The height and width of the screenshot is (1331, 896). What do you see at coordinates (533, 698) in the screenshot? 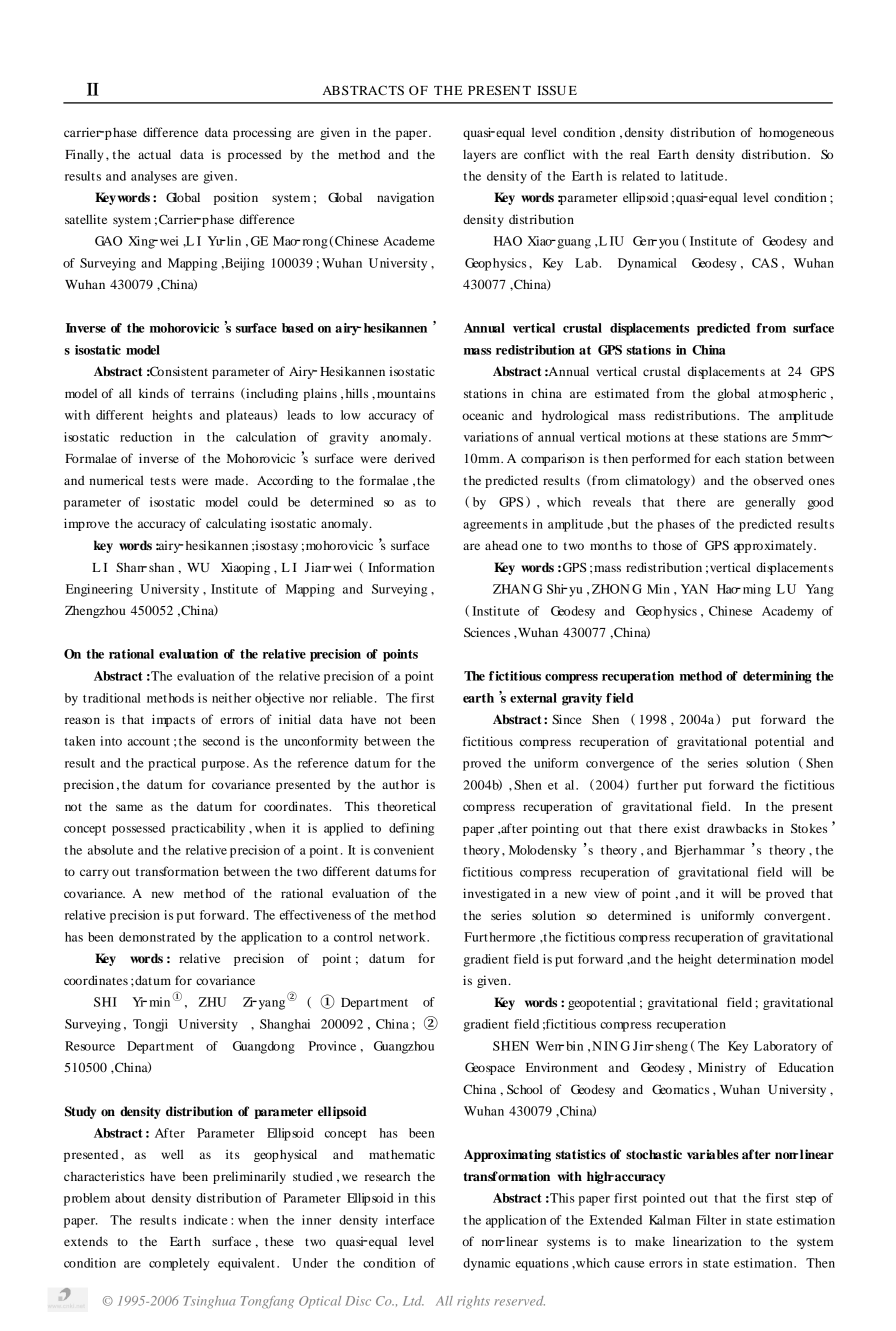
I see `external` at bounding box center [533, 698].
